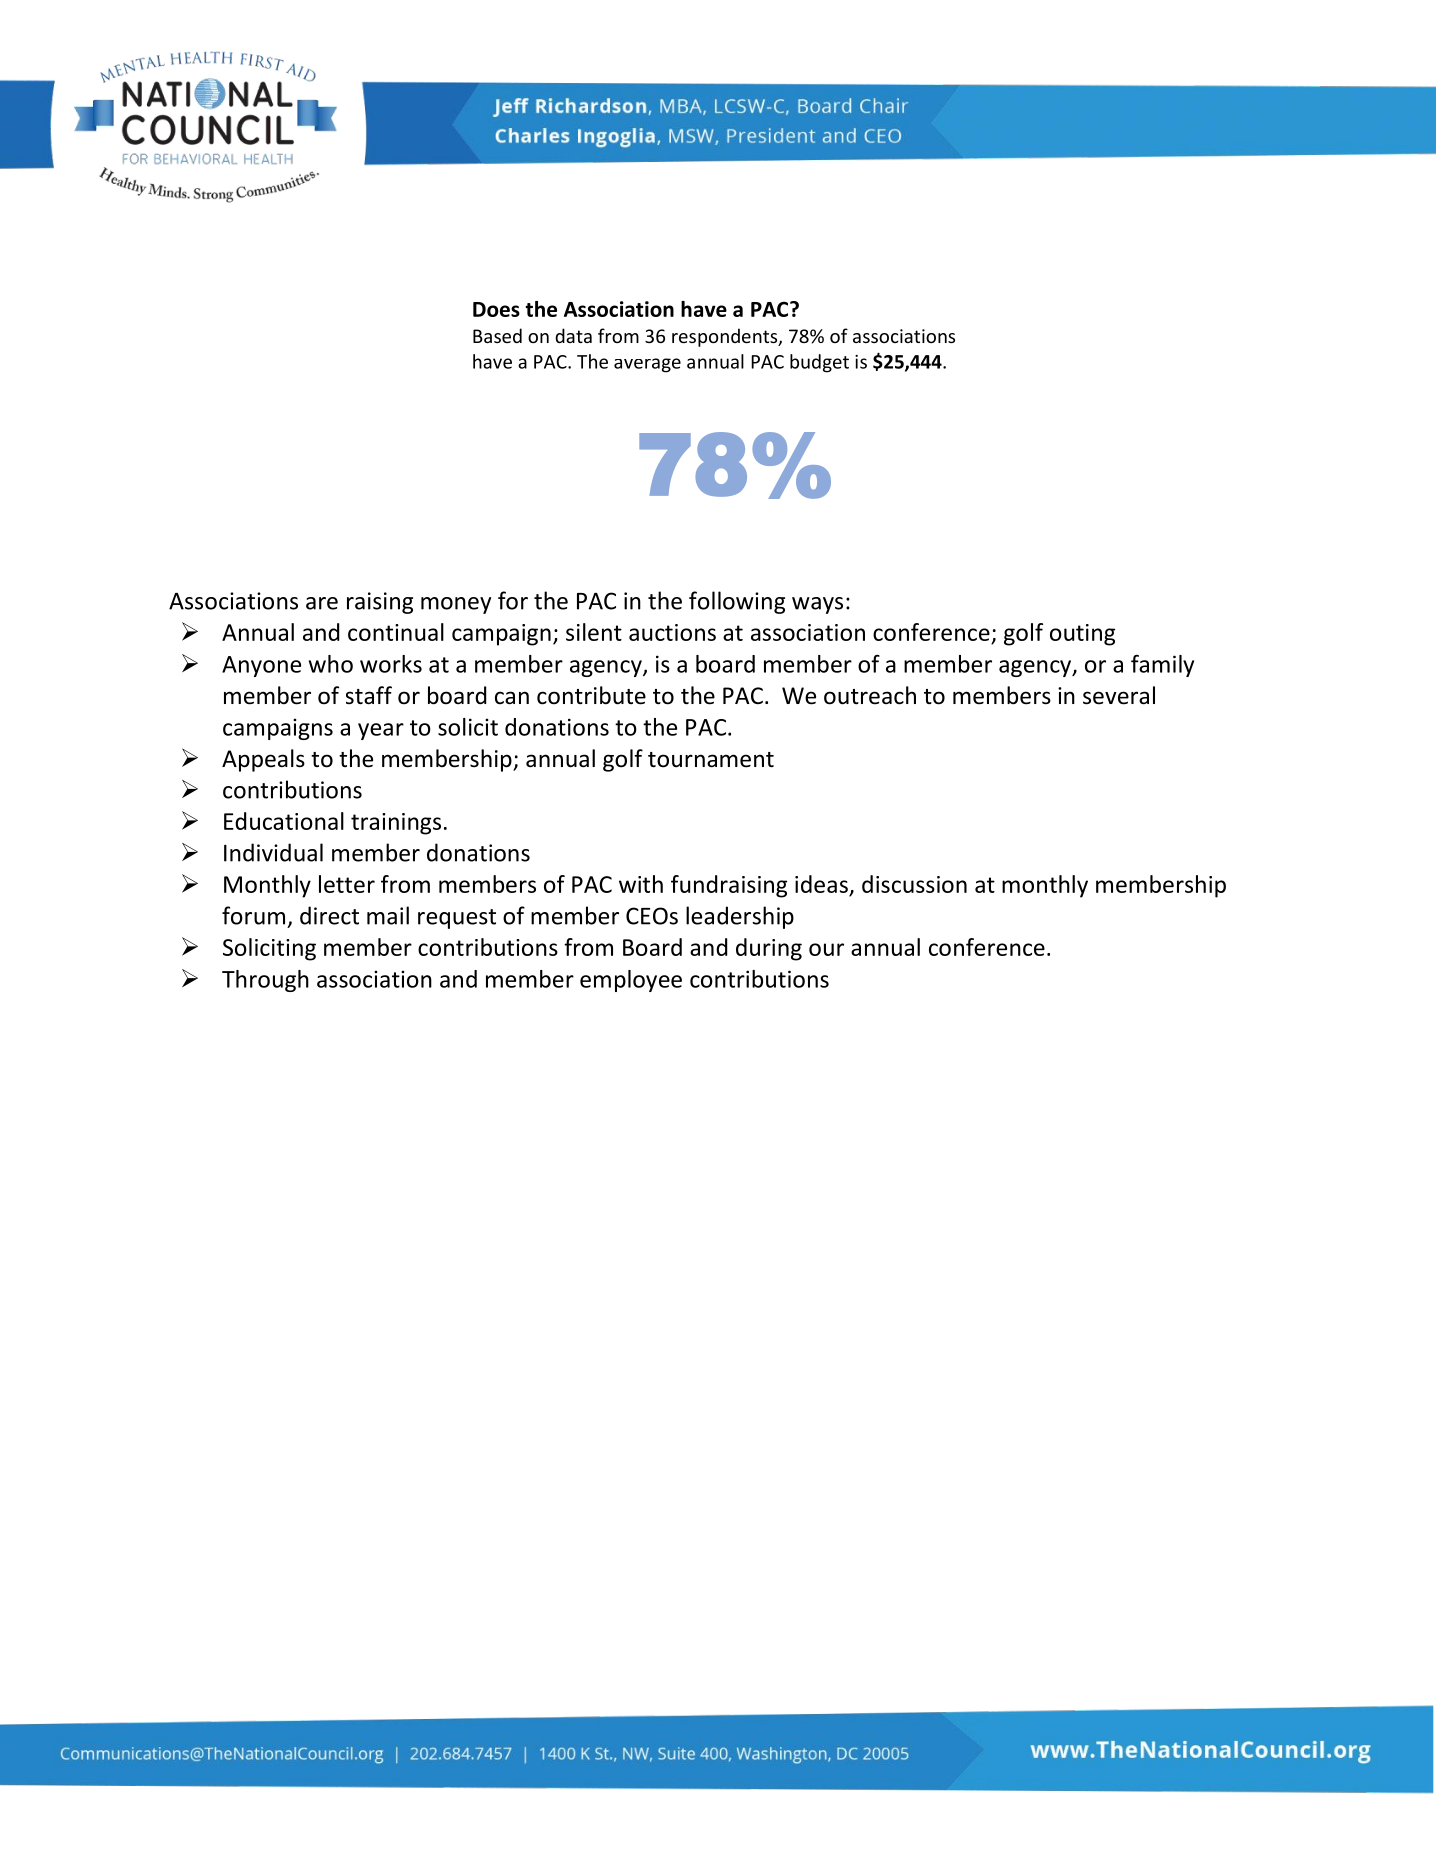  What do you see at coordinates (769, 949) in the image?
I see `during` at bounding box center [769, 949].
